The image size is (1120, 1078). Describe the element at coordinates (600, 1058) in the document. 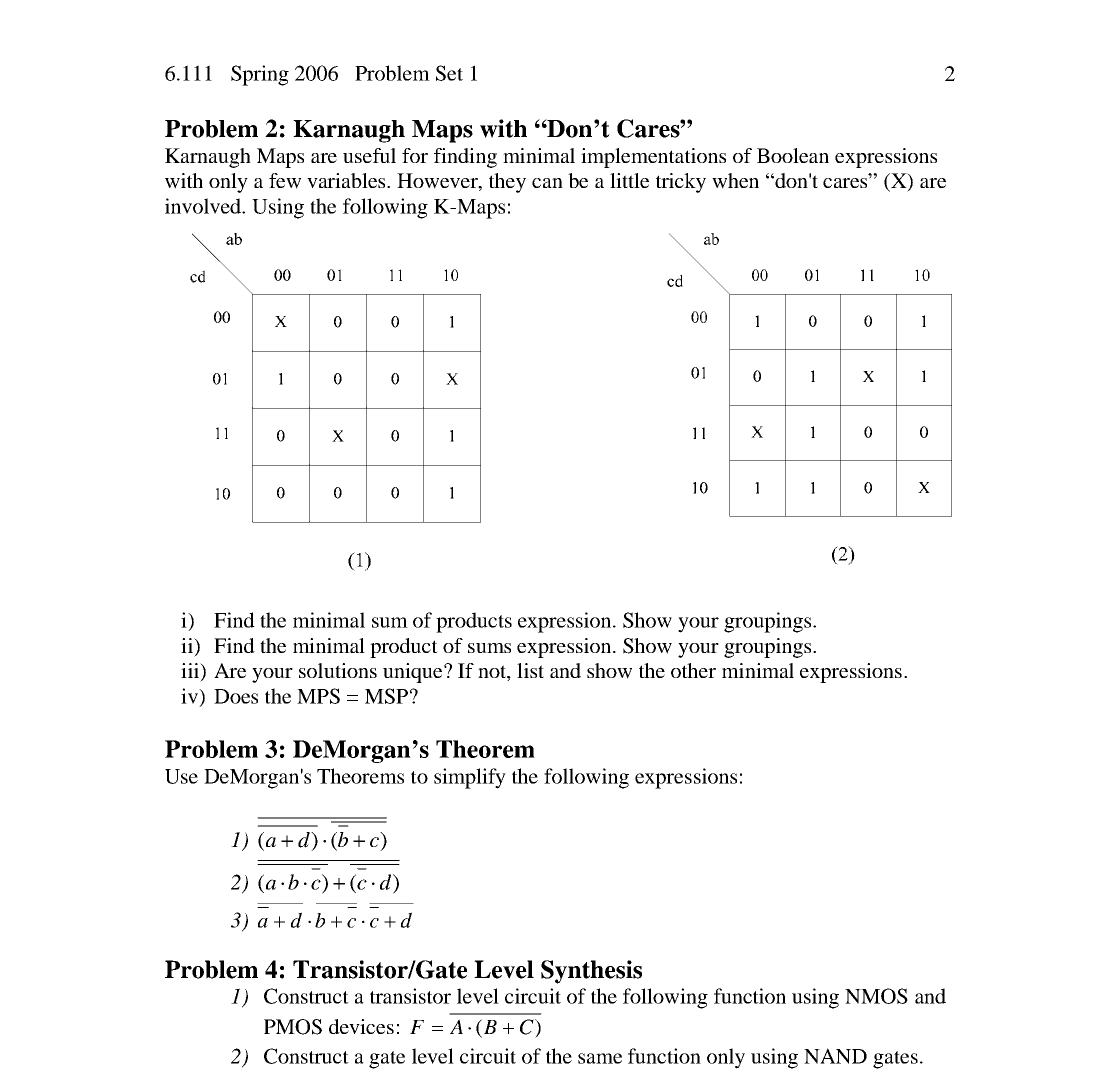

I see `same` at that location.
